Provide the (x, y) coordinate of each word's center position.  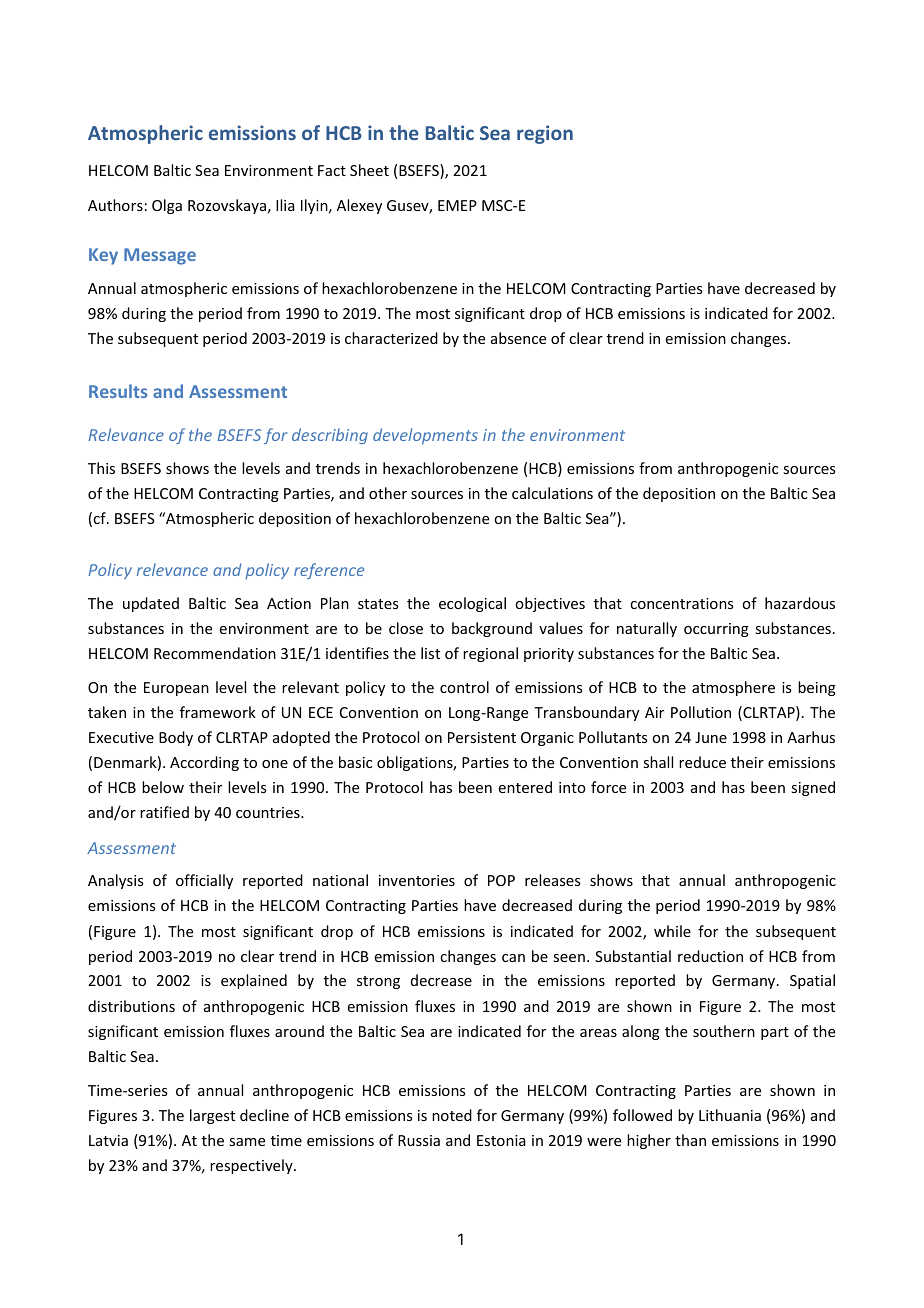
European (176, 689)
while (672, 931)
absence (518, 338)
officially (204, 881)
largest (212, 1116)
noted (452, 1115)
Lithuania (730, 1115)
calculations (552, 493)
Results (118, 391)
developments (425, 436)
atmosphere (733, 688)
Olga (167, 206)
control (464, 687)
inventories (417, 880)
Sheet (369, 170)
